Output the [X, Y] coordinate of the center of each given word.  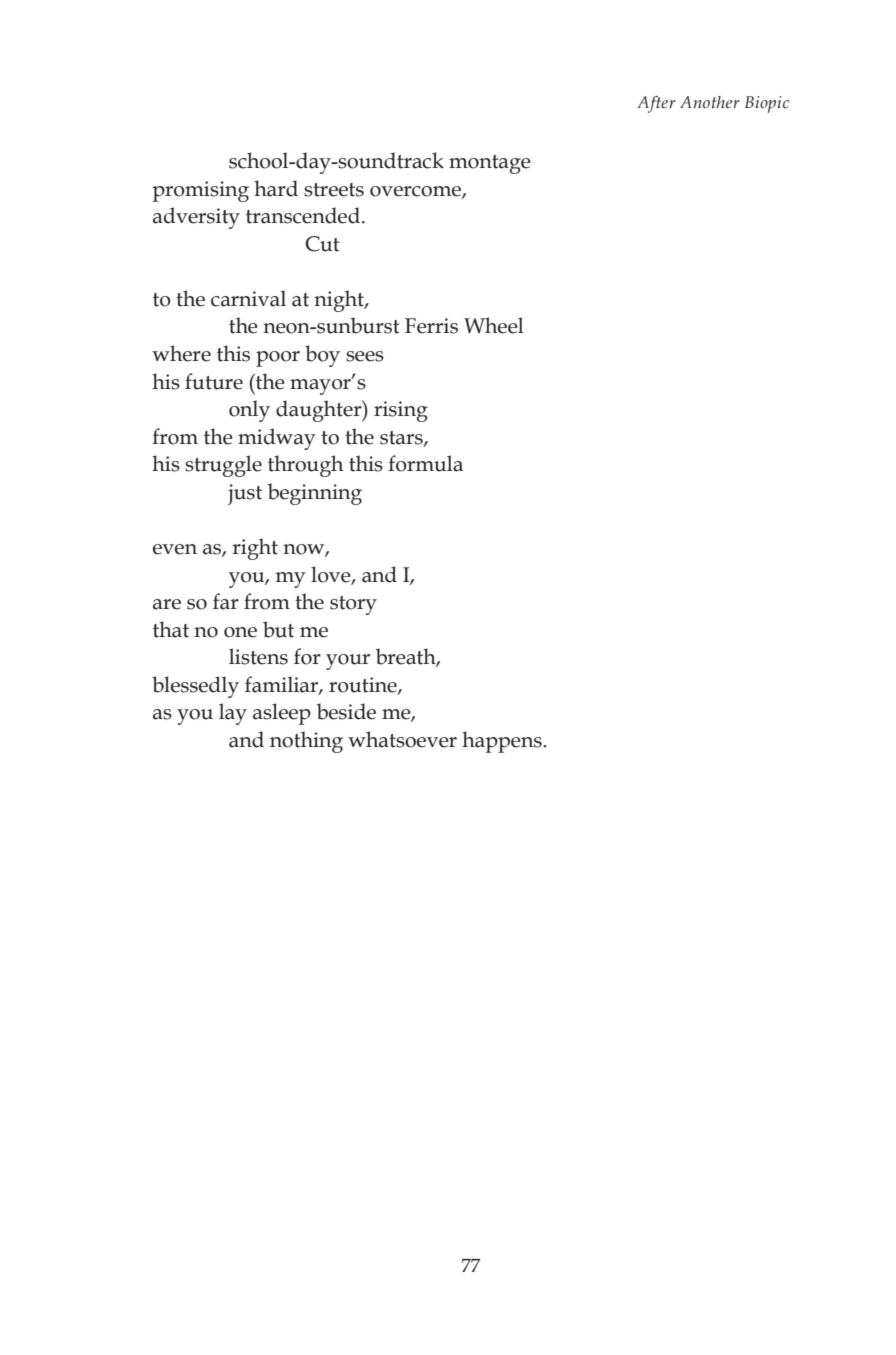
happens [503, 742]
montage [490, 164]
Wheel [494, 325]
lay [233, 714]
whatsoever [402, 739]
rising [401, 411]
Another [710, 102]
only [249, 411]
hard [276, 188]
